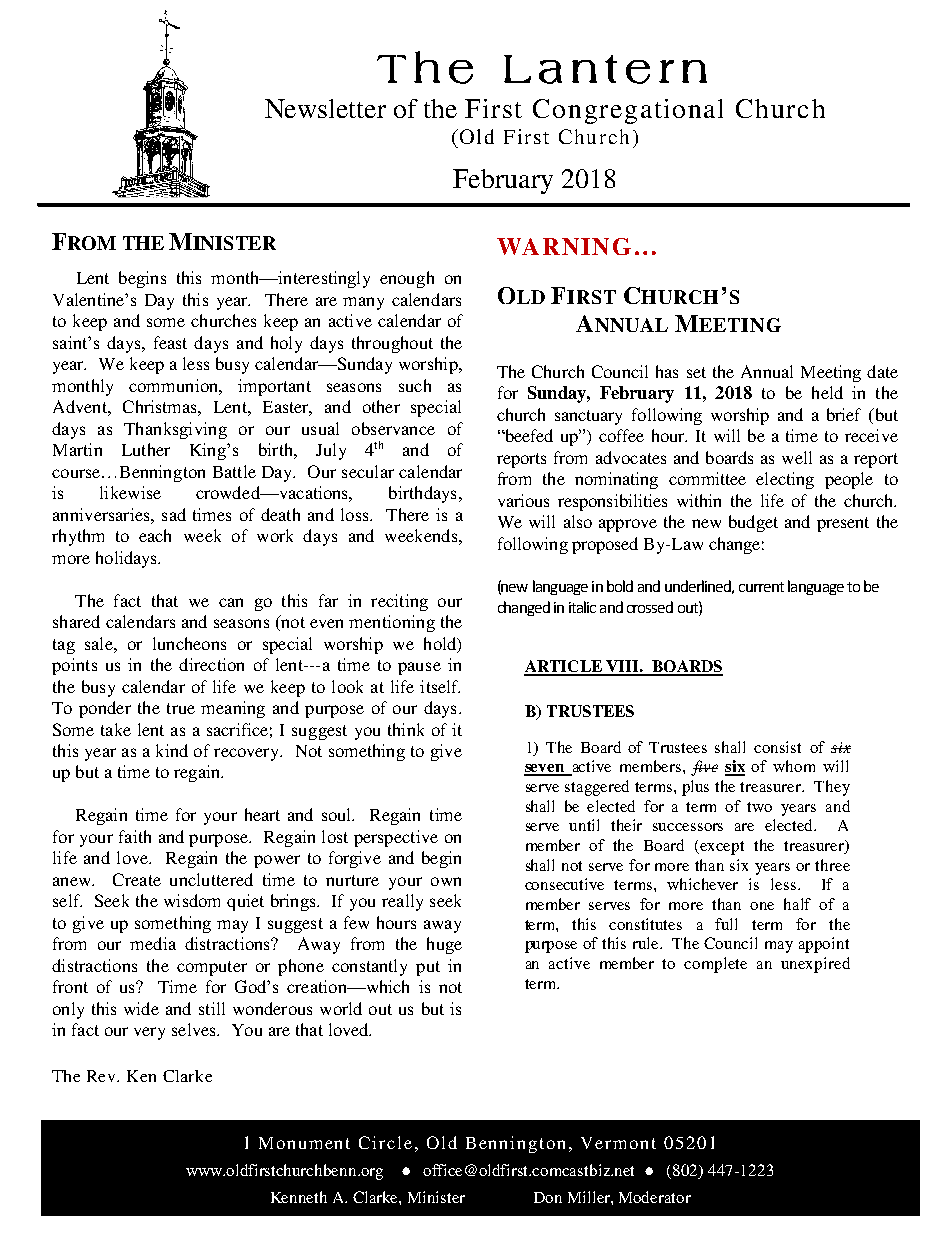 The height and width of the screenshot is (1233, 952). Describe the element at coordinates (299, 1197) in the screenshot. I see `Kenneth` at that location.
